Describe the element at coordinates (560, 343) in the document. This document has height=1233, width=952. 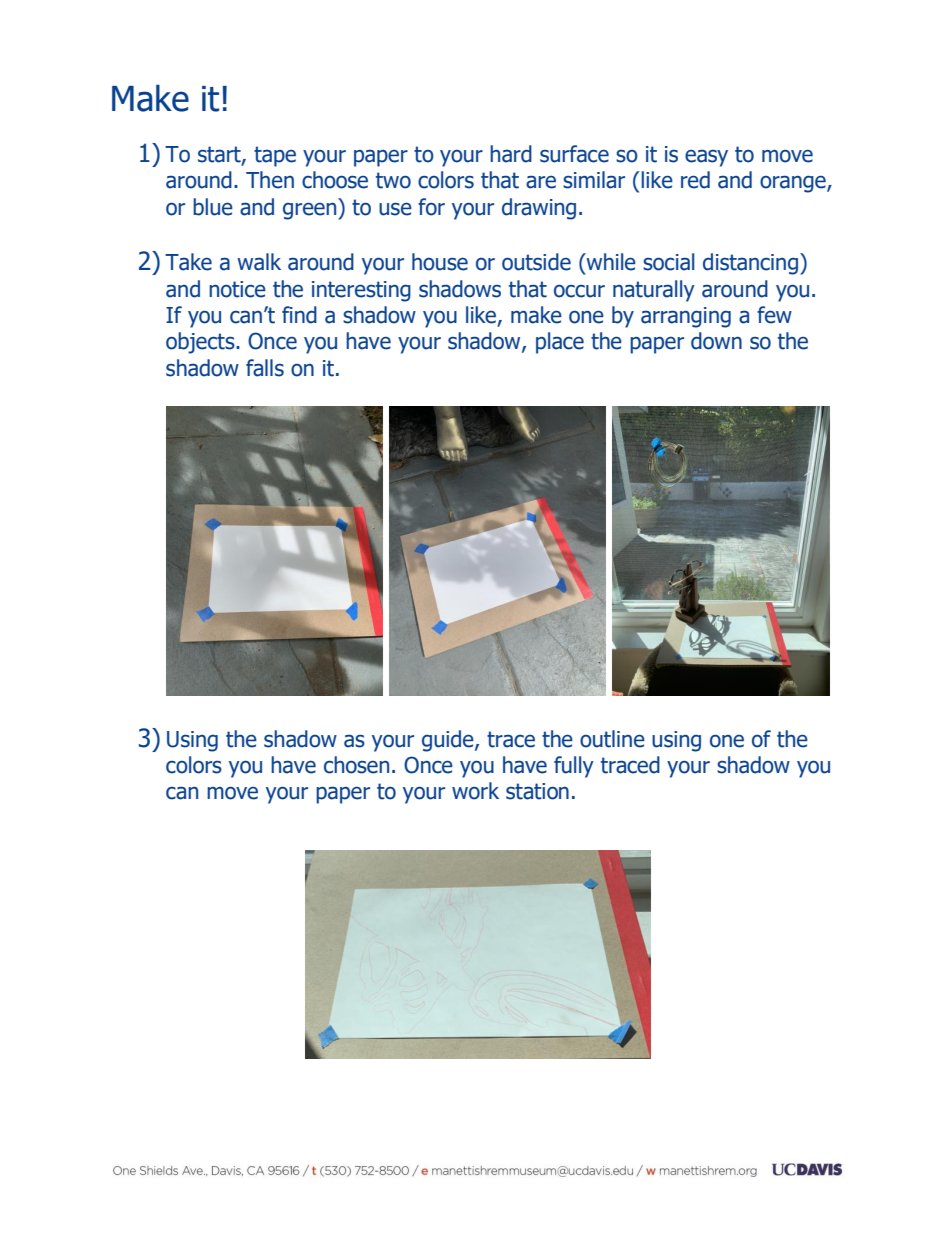
I see `place` at that location.
